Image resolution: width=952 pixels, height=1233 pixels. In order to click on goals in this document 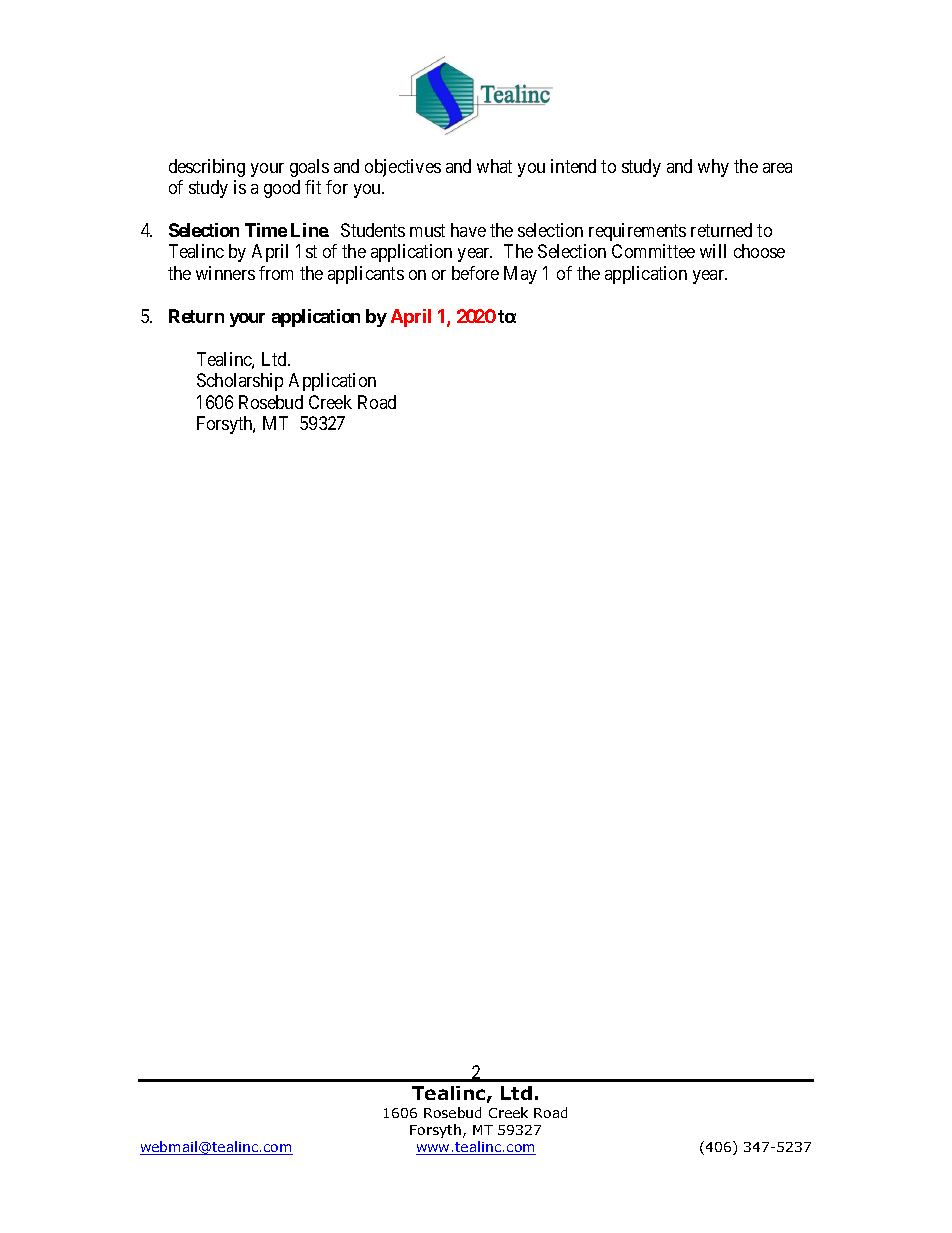, I will do `click(309, 168)`.
